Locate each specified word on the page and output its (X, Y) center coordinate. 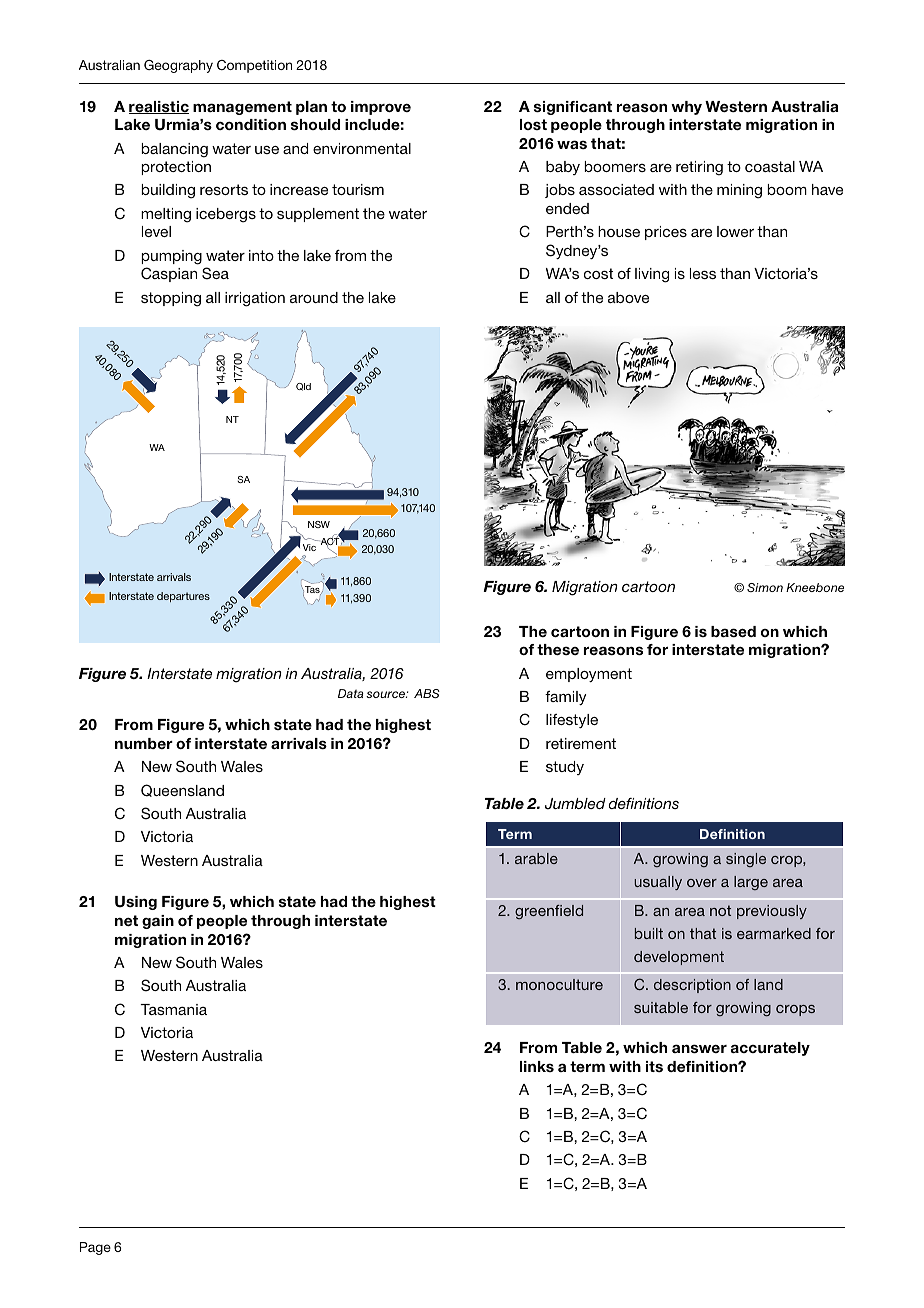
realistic (159, 107)
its (654, 1066)
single (746, 860)
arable (536, 858)
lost (533, 124)
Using (136, 903)
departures (183, 597)
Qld (303, 387)
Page (95, 1248)
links (537, 1066)
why (686, 108)
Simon (765, 587)
